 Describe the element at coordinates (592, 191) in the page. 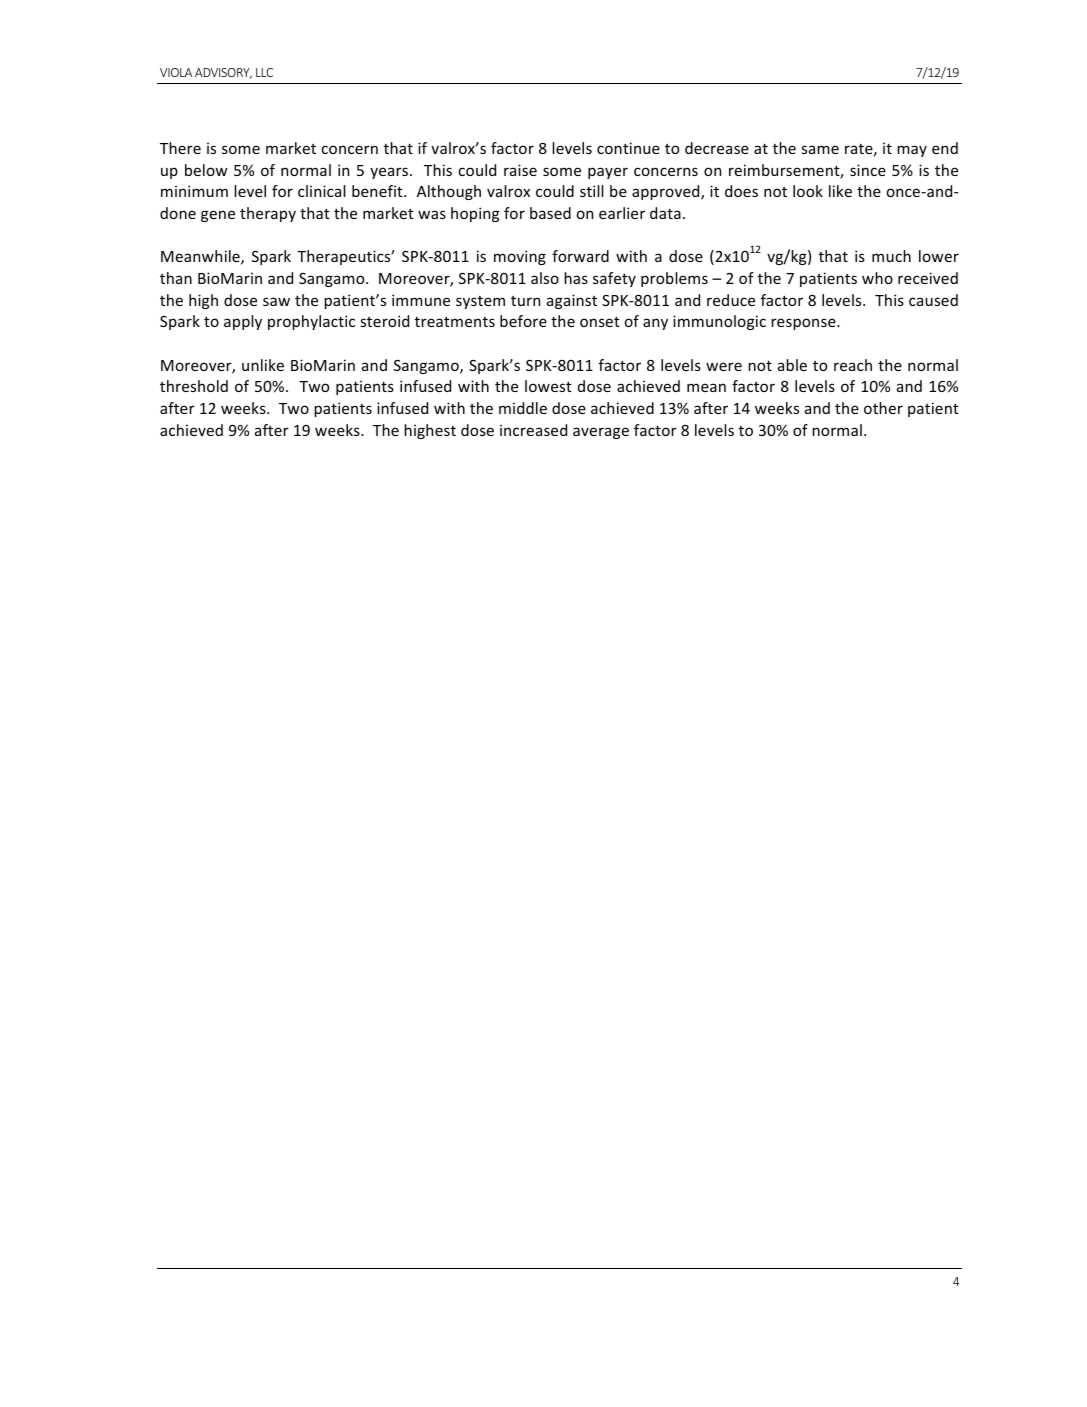

I see `still` at that location.
